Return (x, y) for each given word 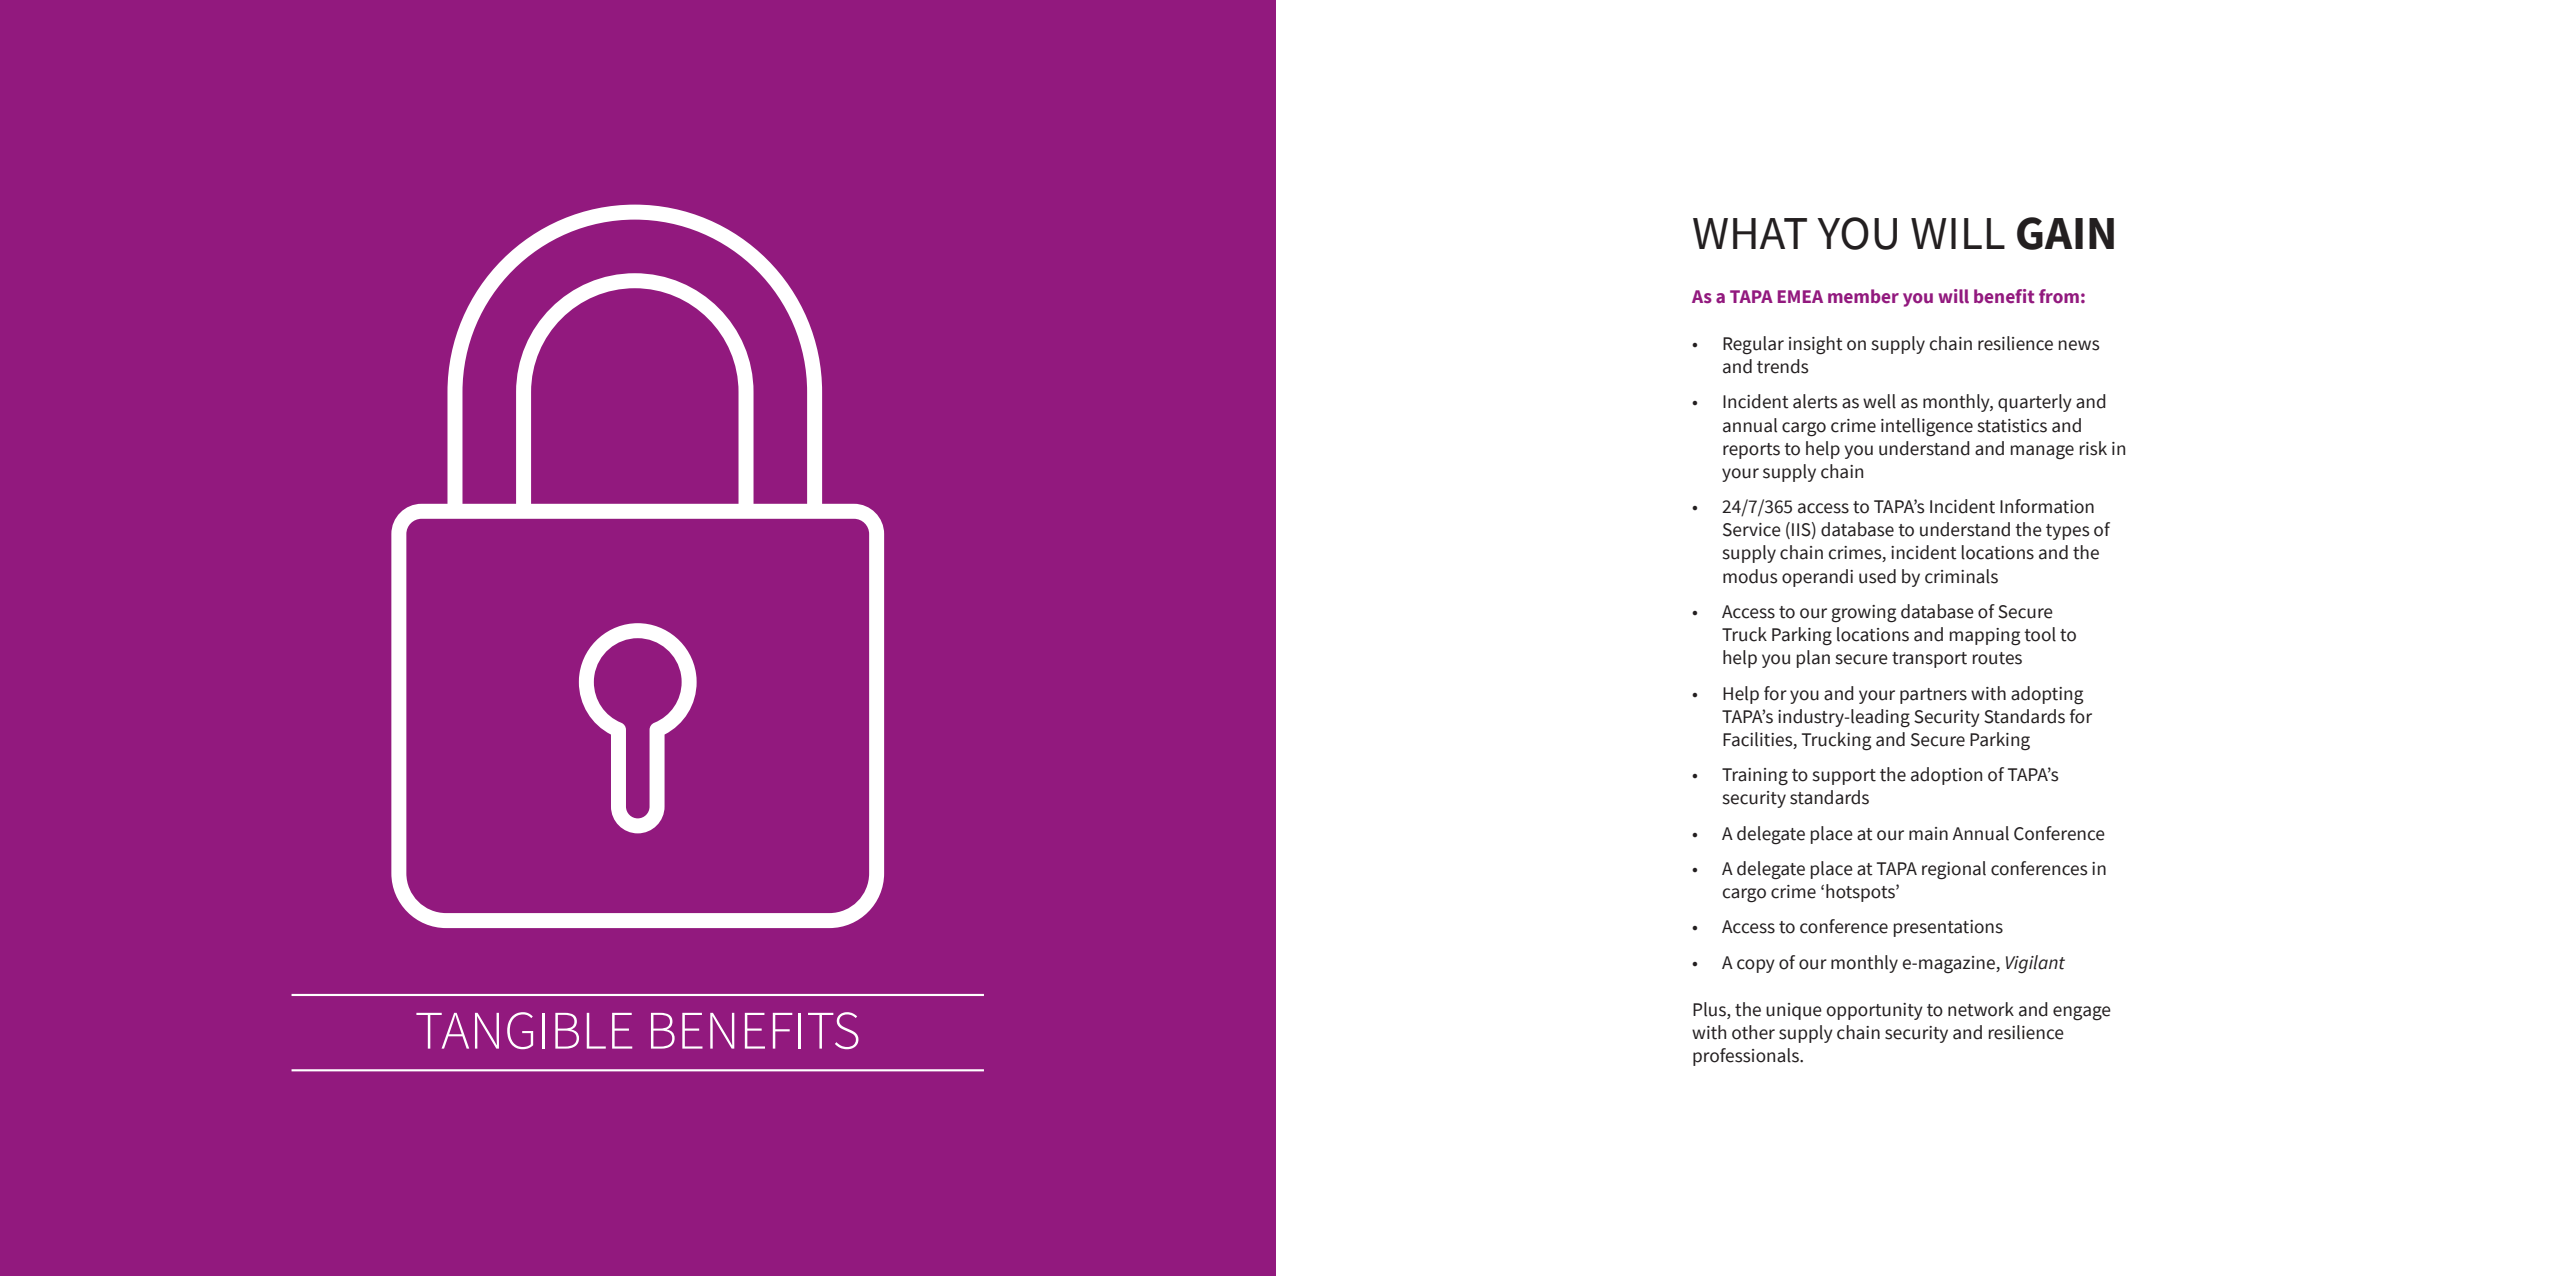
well (1879, 401)
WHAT (1750, 233)
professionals (1747, 1057)
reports (1751, 451)
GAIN (2065, 233)
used (1877, 576)
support (1844, 777)
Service (1752, 530)
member (1863, 296)
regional (1954, 870)
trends (1783, 366)
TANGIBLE (524, 1030)
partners (1933, 696)
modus (1750, 576)
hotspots (1861, 893)
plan (1813, 659)
